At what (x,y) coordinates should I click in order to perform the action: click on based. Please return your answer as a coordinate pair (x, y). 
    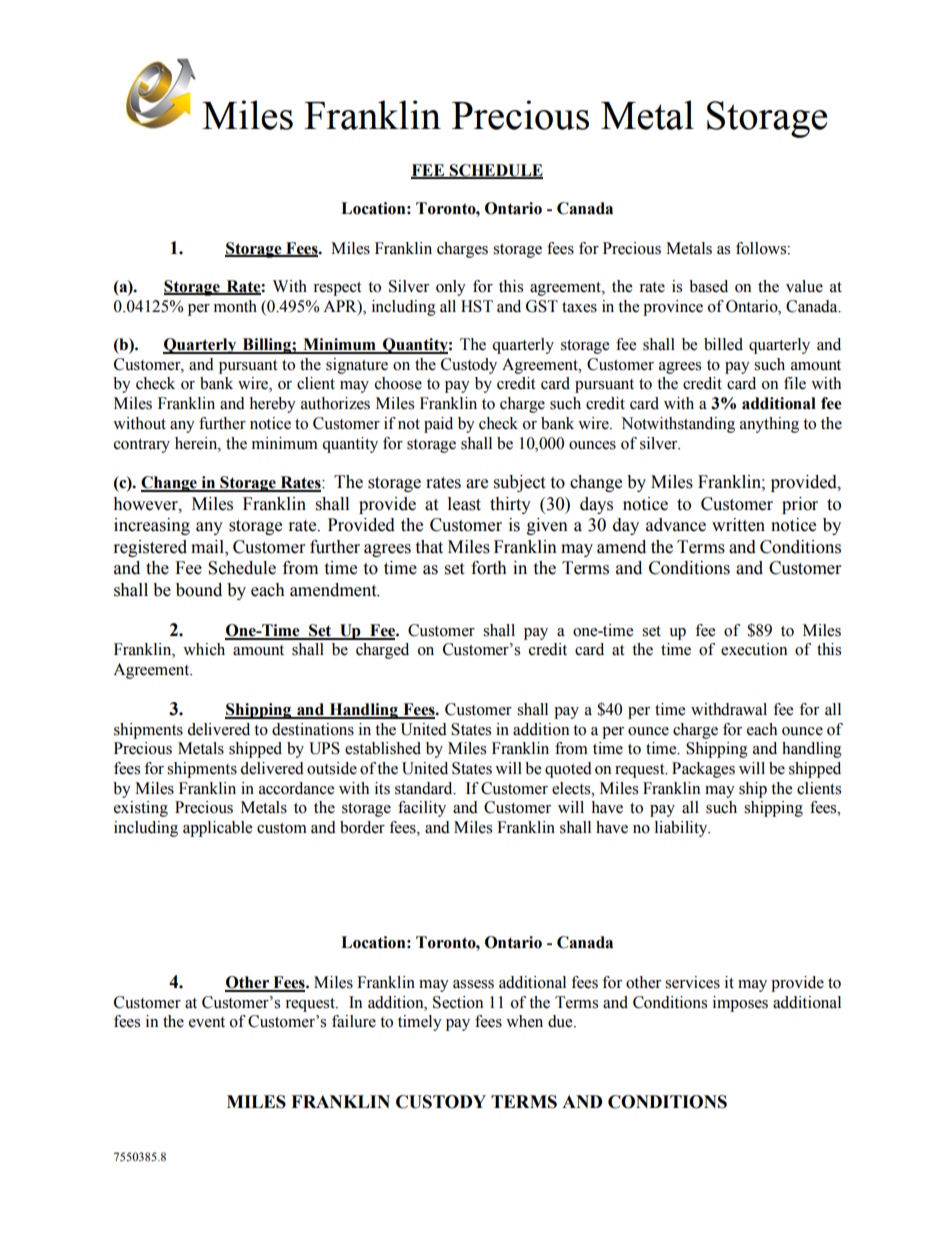
    Looking at the image, I should click on (708, 286).
